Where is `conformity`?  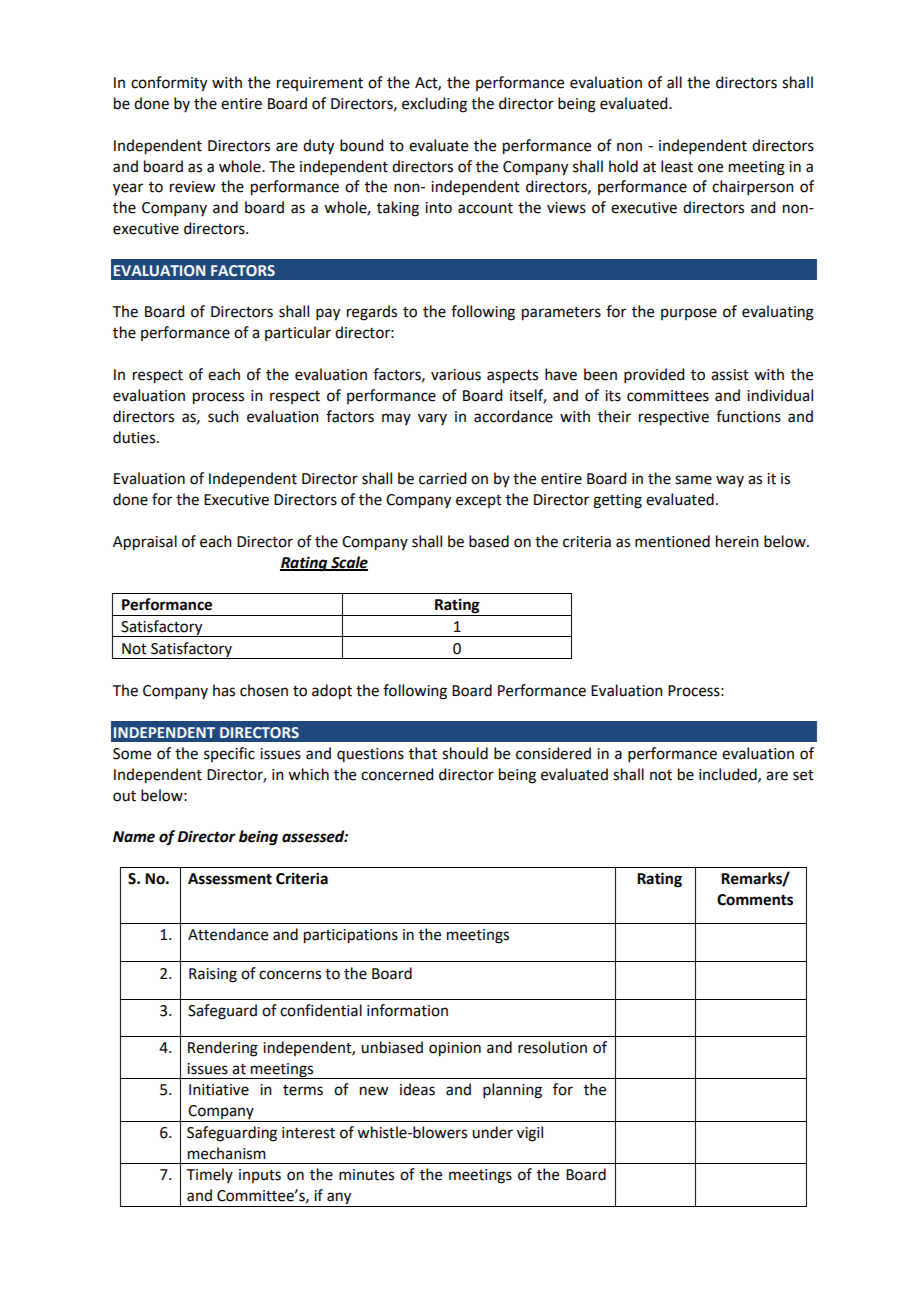
conformity is located at coordinates (169, 84).
